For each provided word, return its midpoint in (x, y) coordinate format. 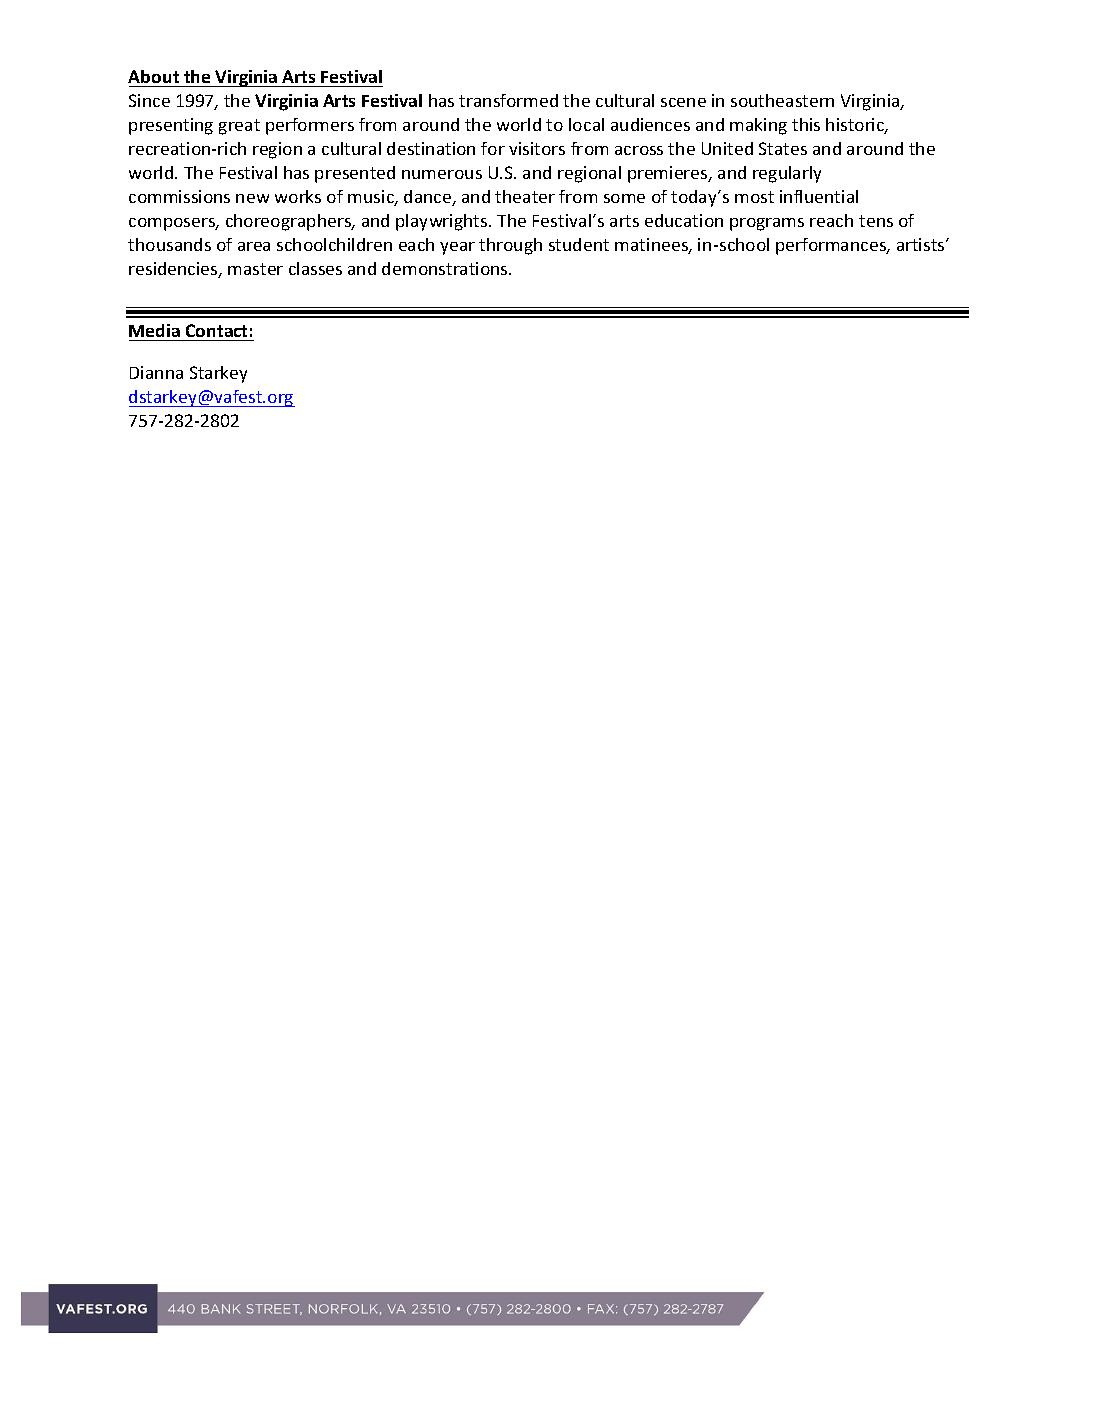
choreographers (289, 222)
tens (876, 221)
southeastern (782, 100)
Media (154, 330)
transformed (508, 100)
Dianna (156, 372)
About (153, 76)
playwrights (443, 222)
